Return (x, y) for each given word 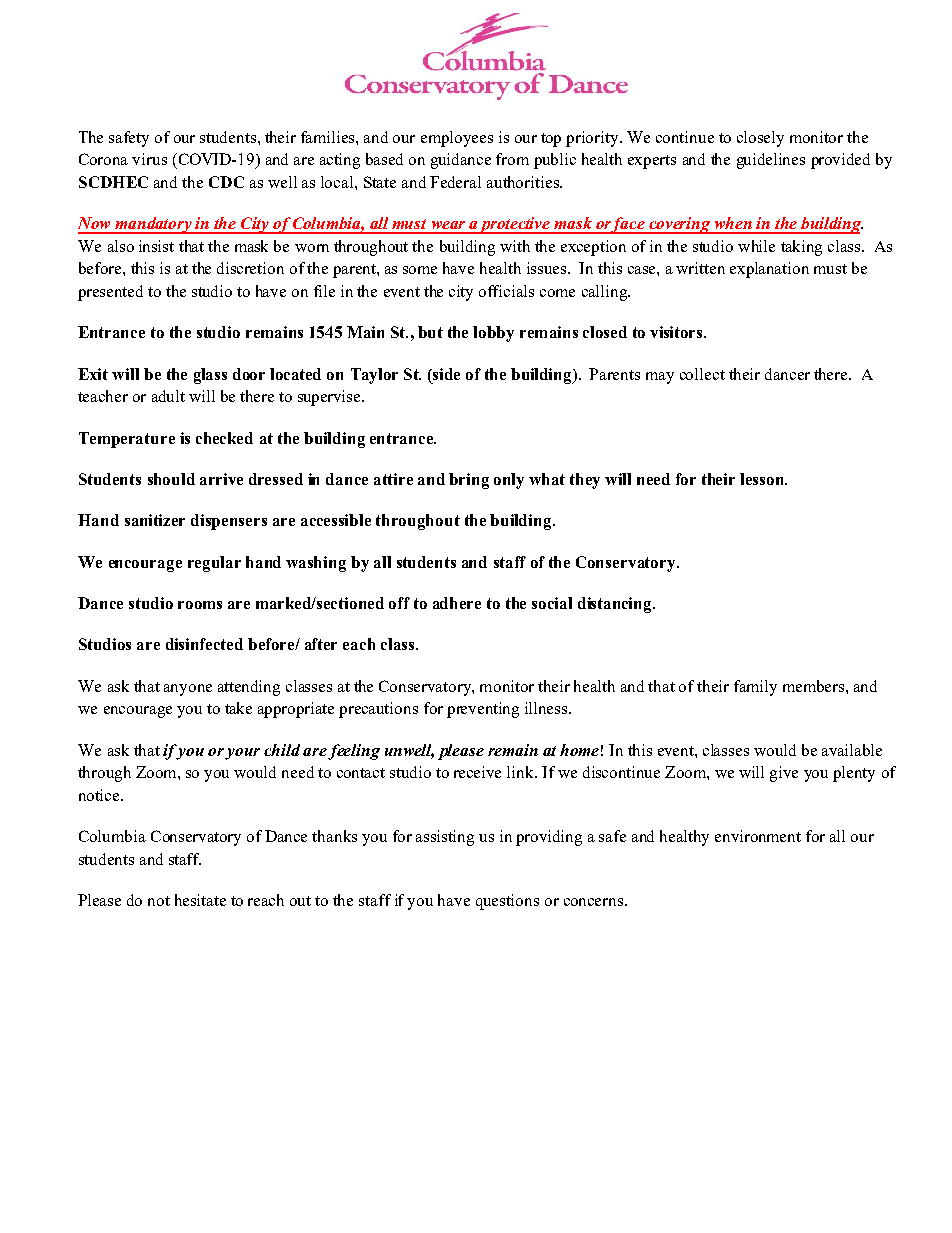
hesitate (200, 900)
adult (168, 396)
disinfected (204, 644)
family (755, 688)
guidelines (771, 161)
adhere (457, 603)
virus (149, 159)
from (512, 159)
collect (702, 374)
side (445, 374)
